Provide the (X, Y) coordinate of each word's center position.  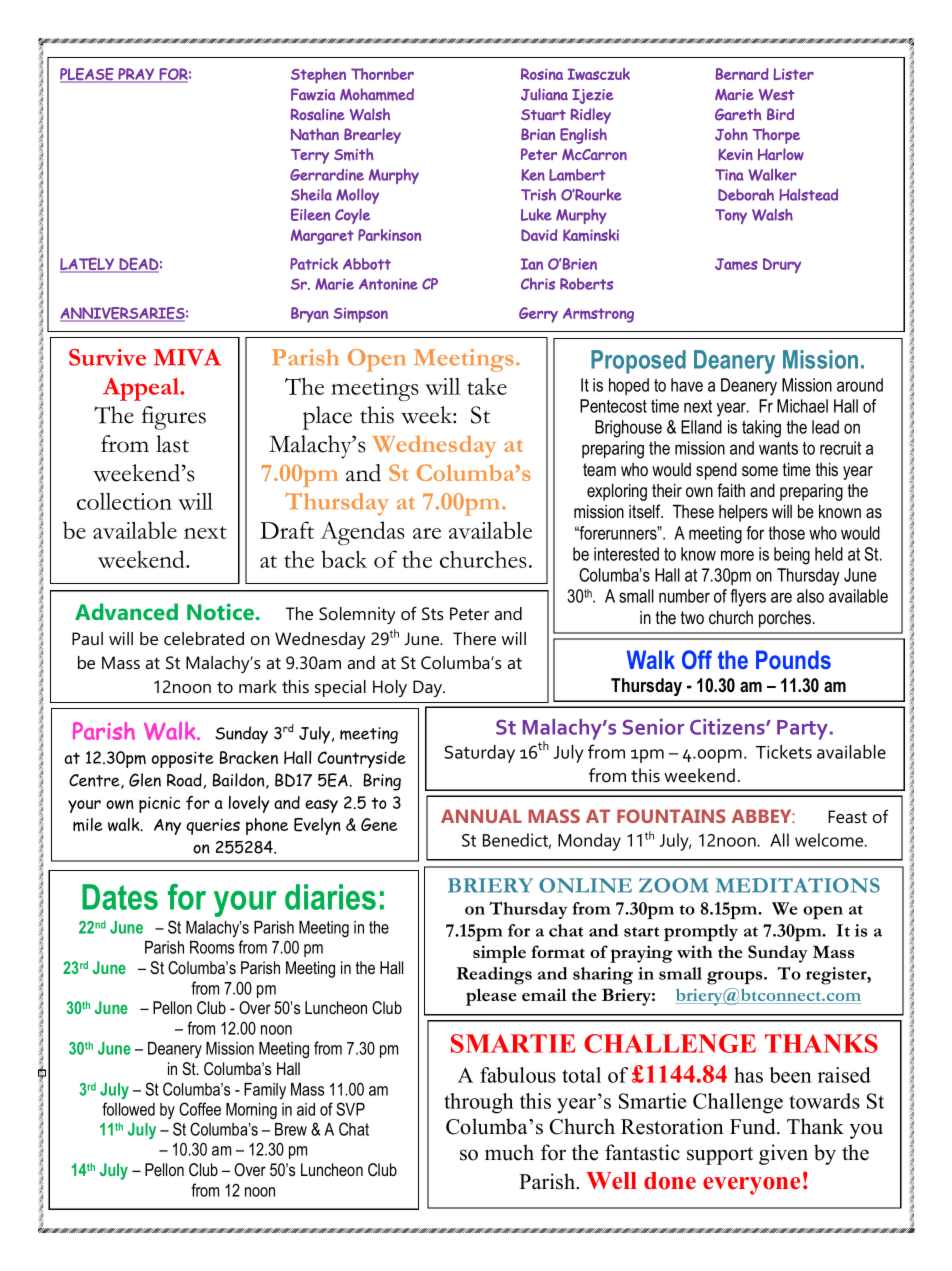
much (509, 1152)
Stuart (543, 115)
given (783, 1154)
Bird (780, 114)
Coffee (200, 1109)
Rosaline (318, 114)
